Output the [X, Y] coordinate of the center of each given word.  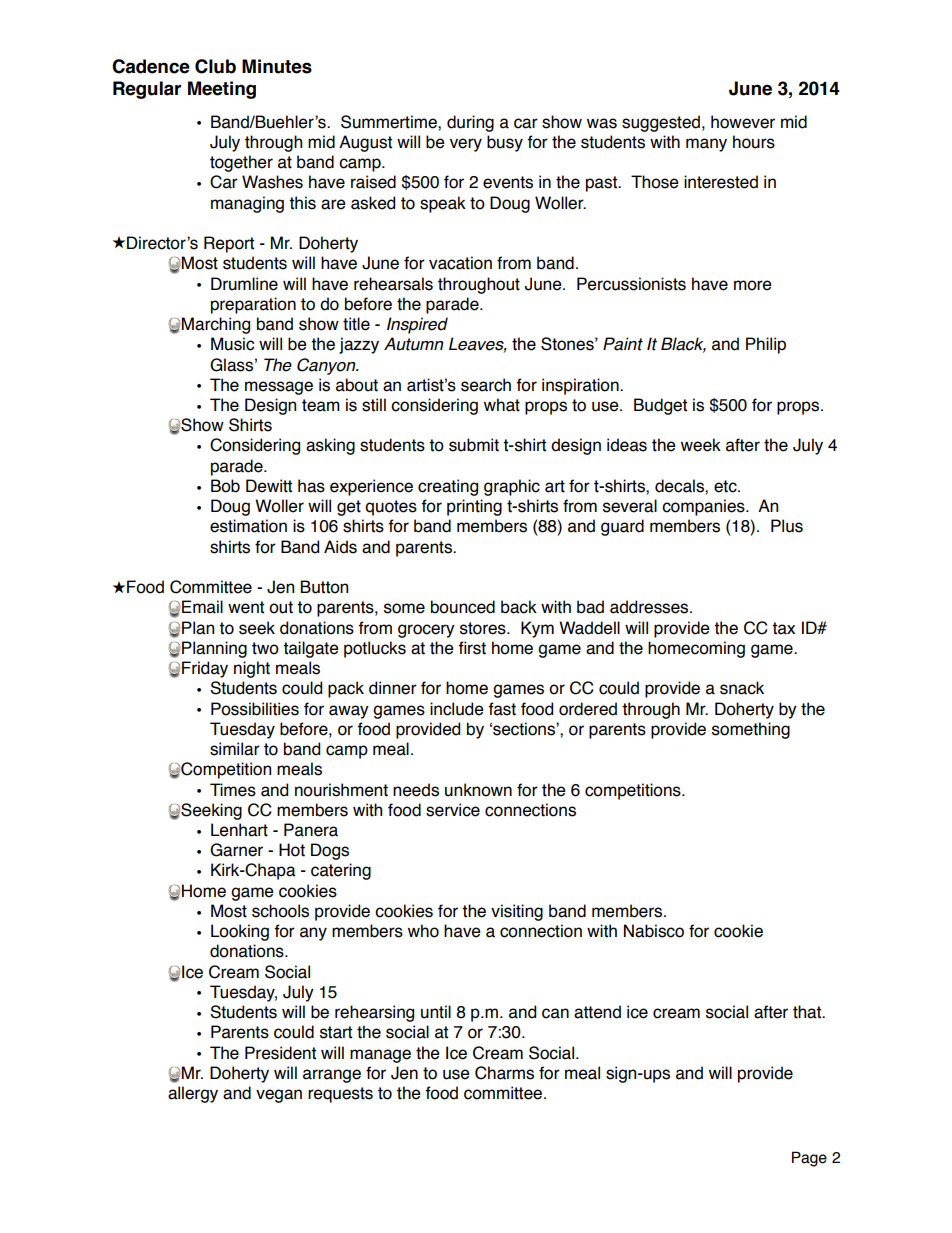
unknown [478, 790]
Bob [225, 486]
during [470, 123]
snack [742, 688]
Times [233, 790]
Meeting [222, 90]
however [743, 122]
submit [474, 445]
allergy [193, 1094]
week [701, 445]
